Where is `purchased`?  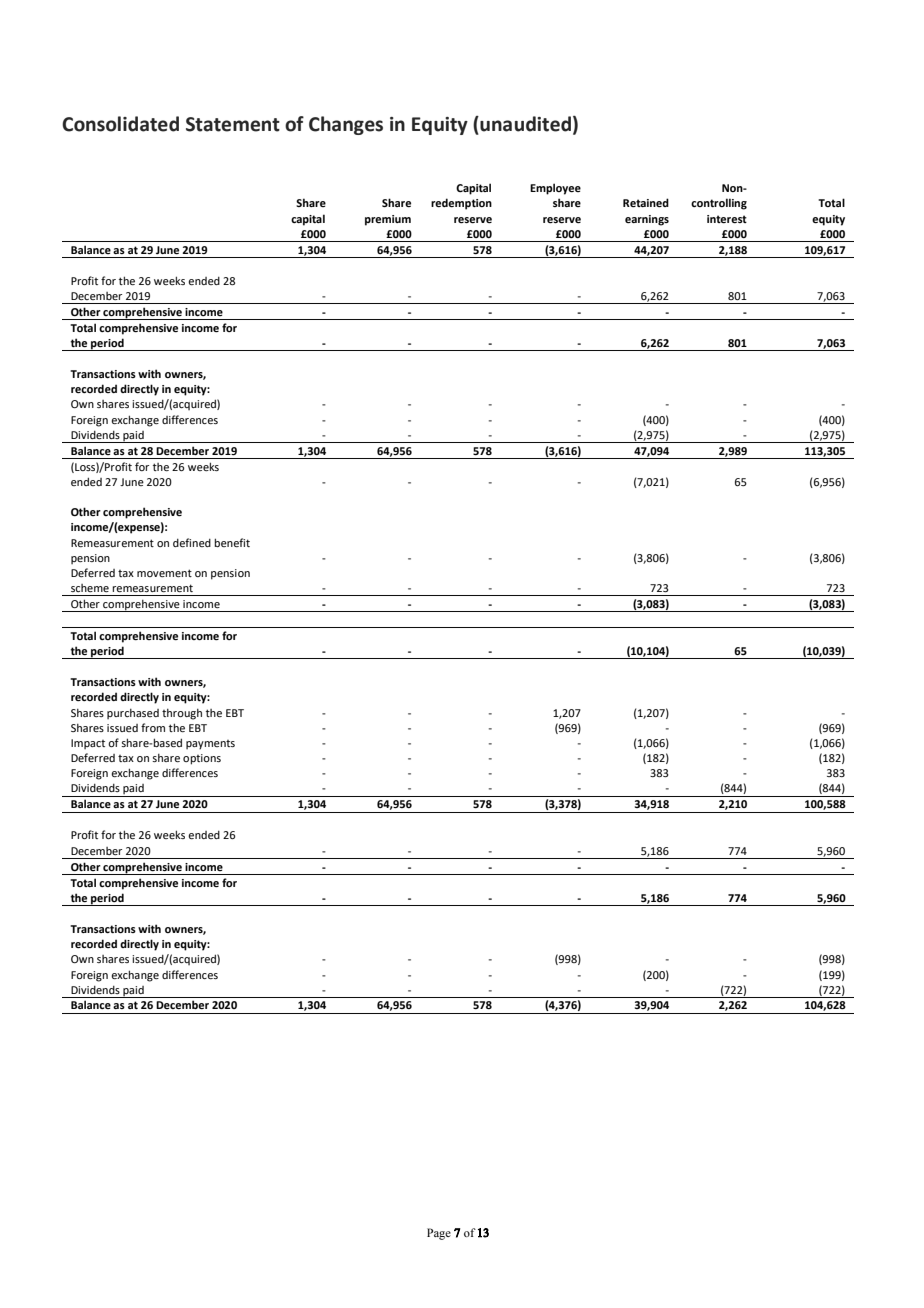 purchased is located at coordinates (133, 714).
